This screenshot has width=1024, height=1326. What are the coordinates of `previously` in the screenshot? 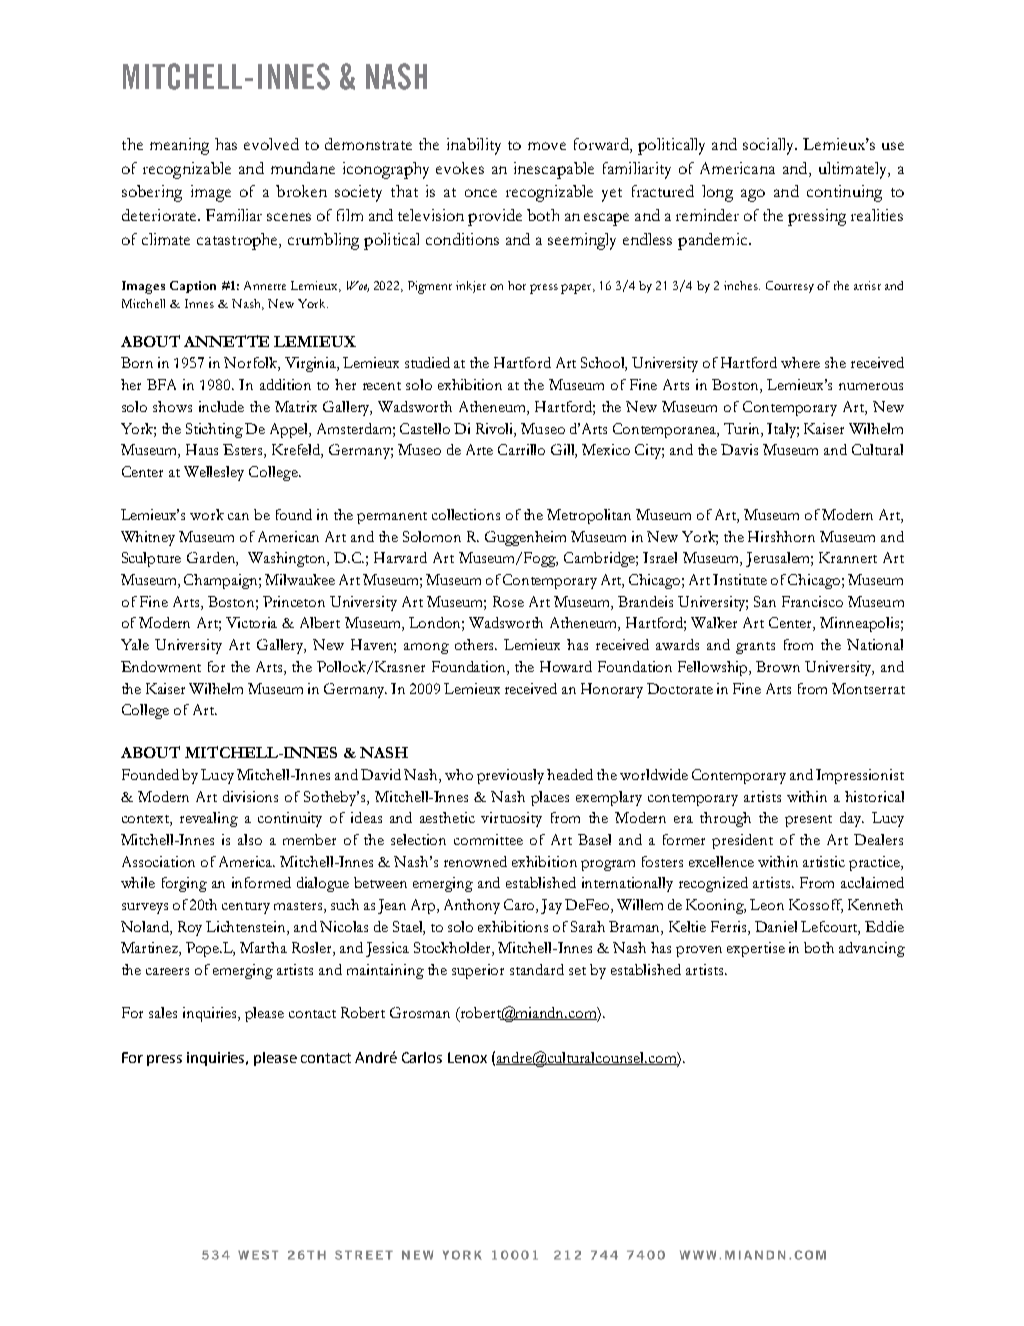 It's located at (510, 776).
